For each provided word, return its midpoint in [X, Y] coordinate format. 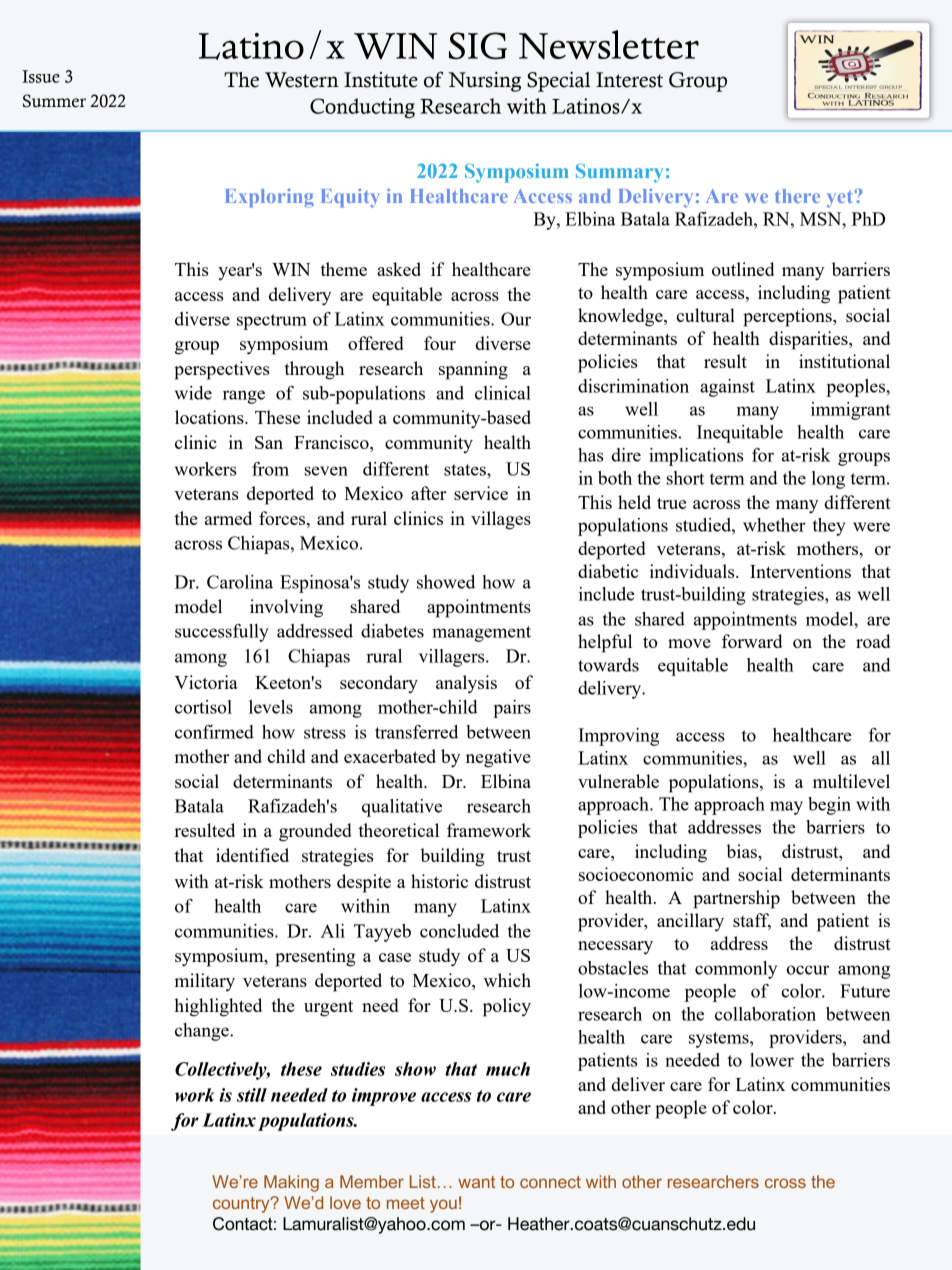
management [481, 634]
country [242, 1205]
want [476, 1182]
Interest [629, 80]
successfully [221, 633]
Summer [54, 101]
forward [752, 641]
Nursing [484, 82]
